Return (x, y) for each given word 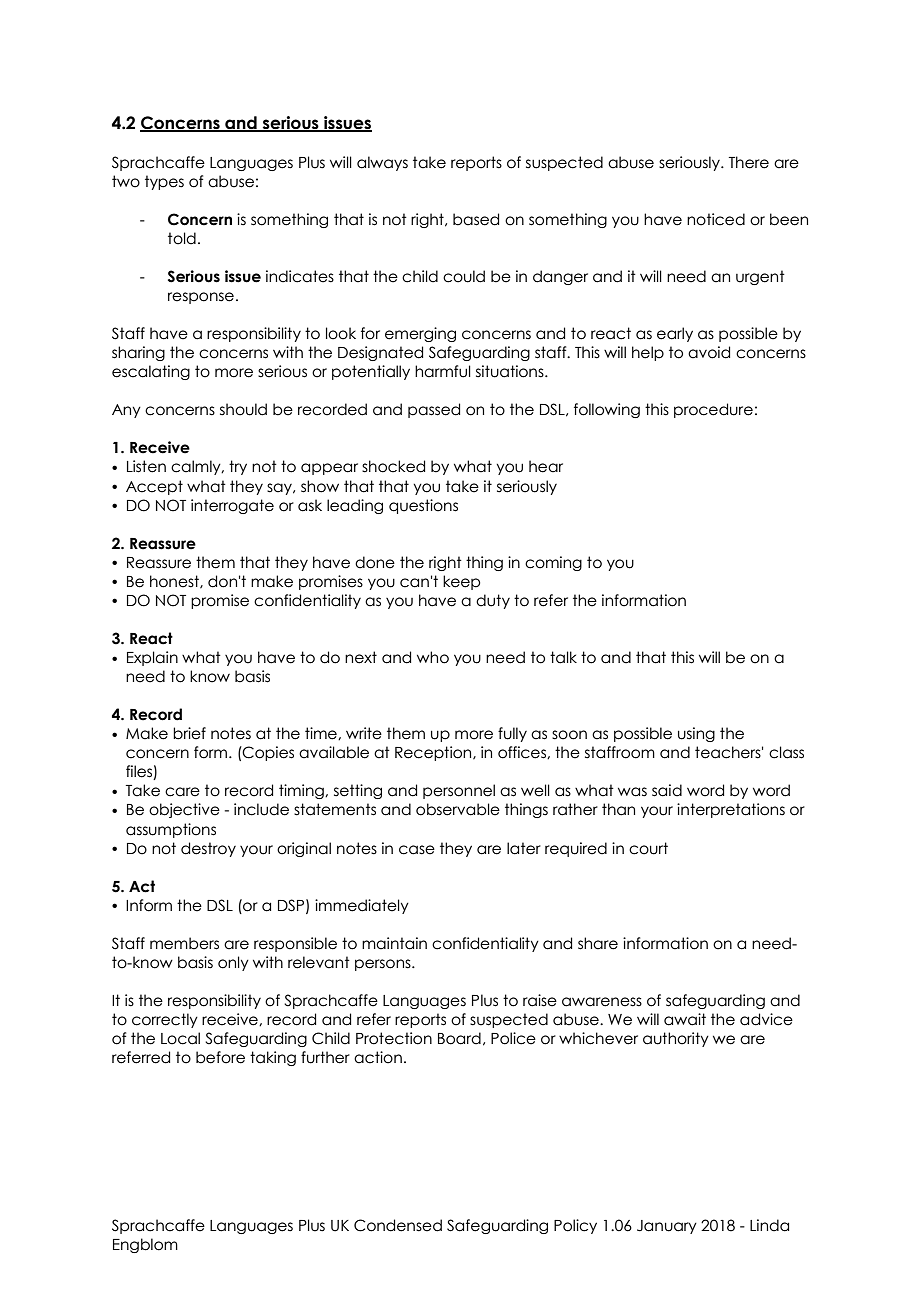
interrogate (232, 506)
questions (423, 506)
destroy (208, 849)
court (648, 848)
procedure (713, 410)
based (476, 219)
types (164, 182)
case (417, 850)
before (220, 1057)
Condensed (398, 1225)
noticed (716, 219)
